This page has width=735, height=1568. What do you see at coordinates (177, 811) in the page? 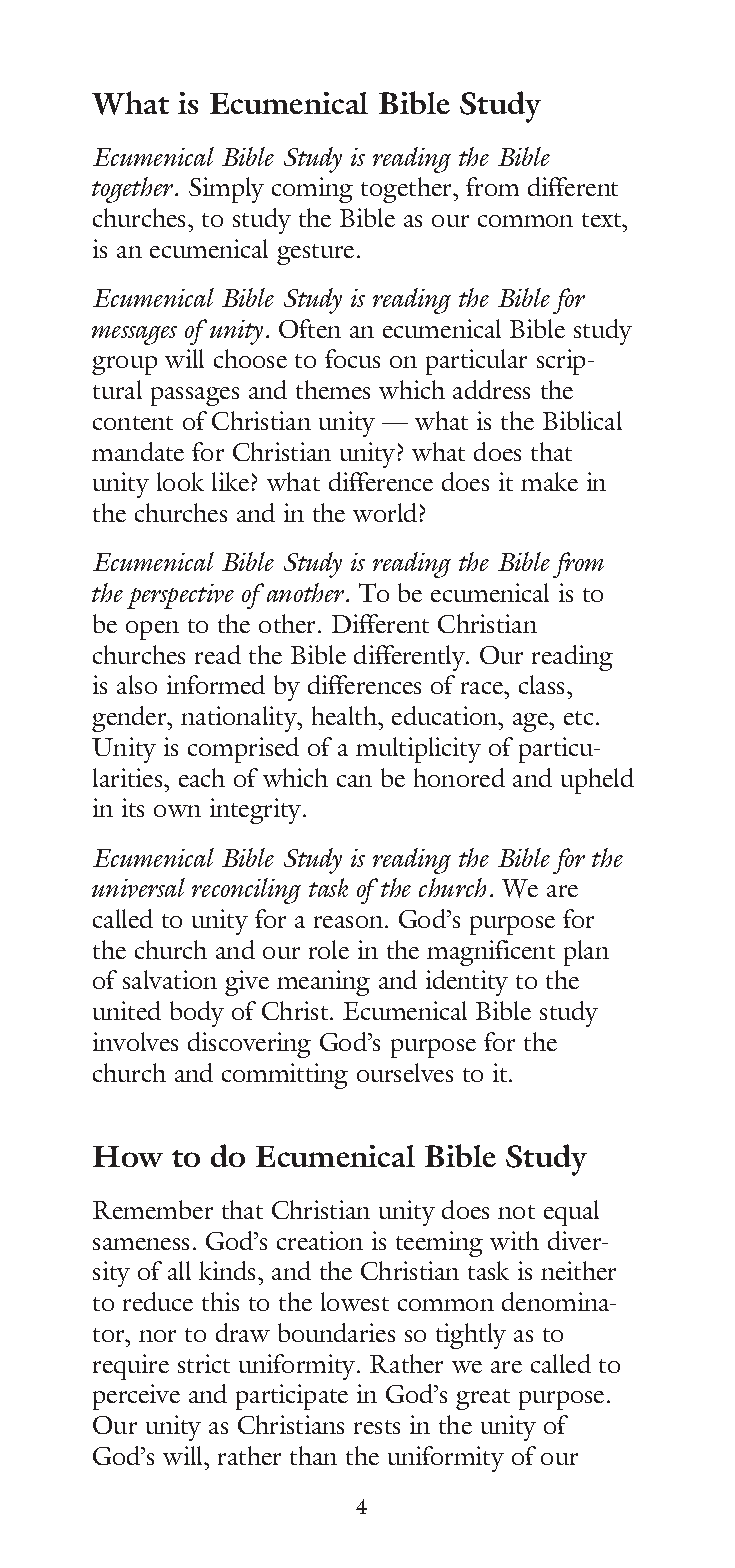
I see `own` at bounding box center [177, 811].
